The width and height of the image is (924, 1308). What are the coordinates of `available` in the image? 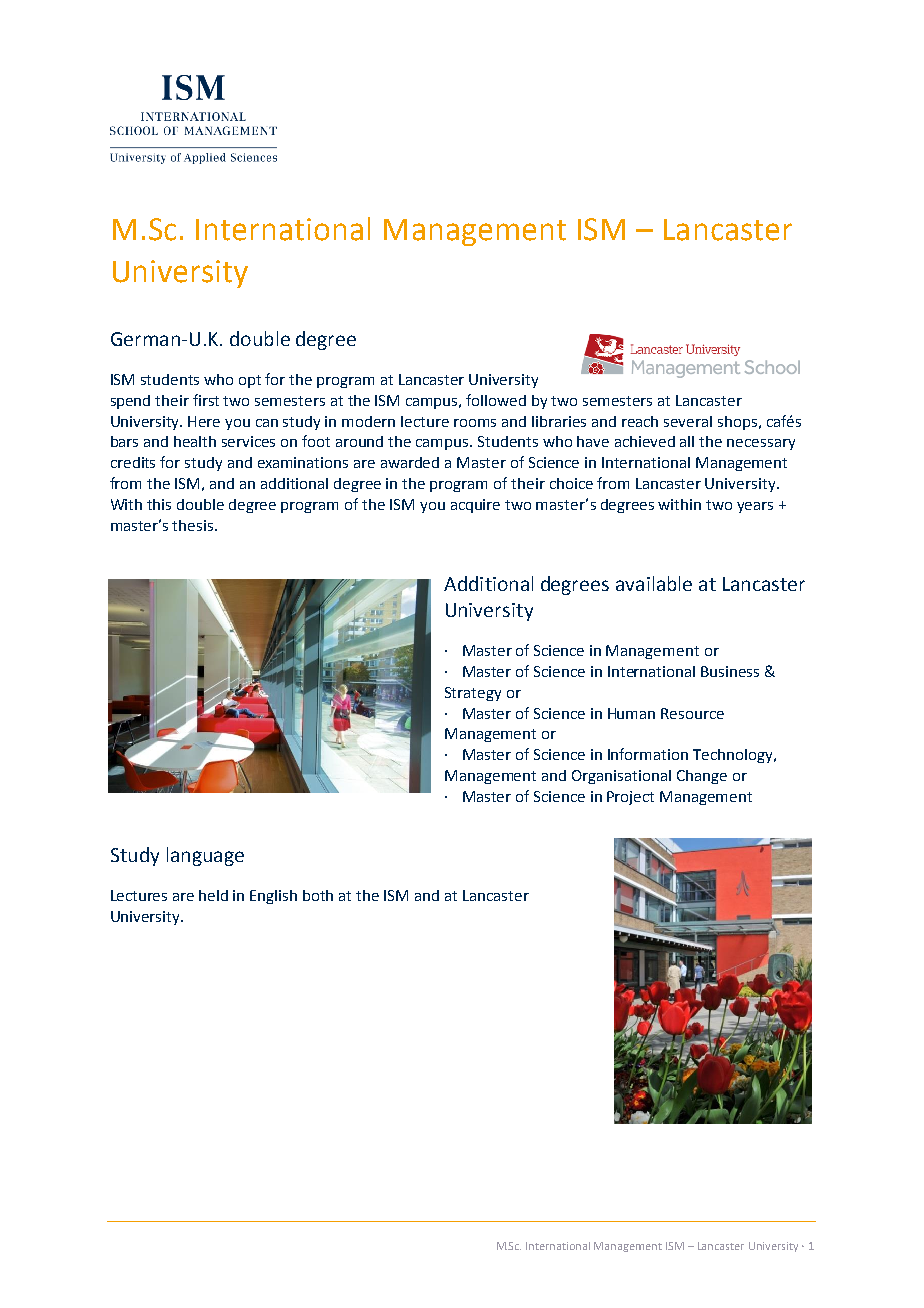 It's located at (654, 583).
